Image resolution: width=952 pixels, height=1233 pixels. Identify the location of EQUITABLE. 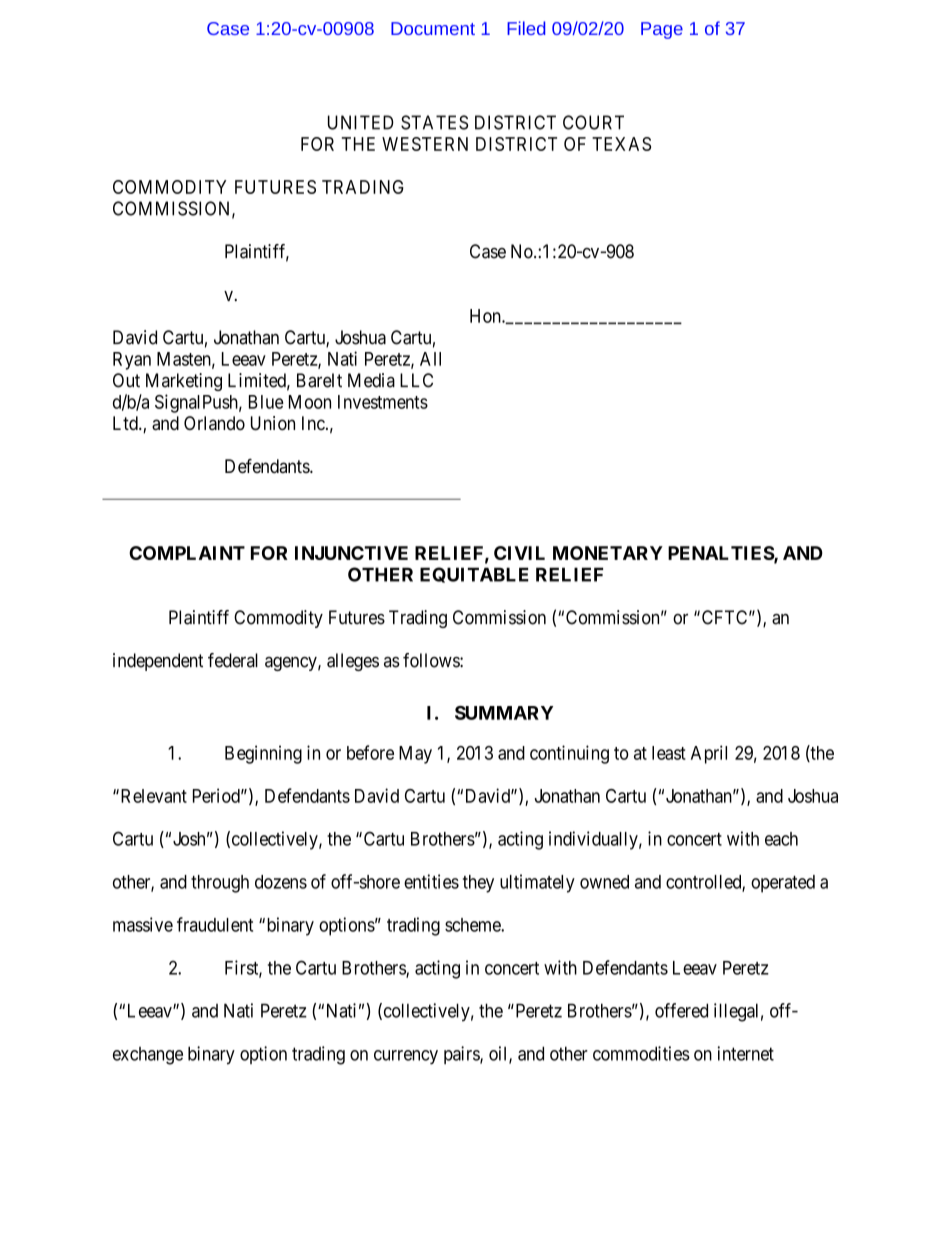
(474, 575).
